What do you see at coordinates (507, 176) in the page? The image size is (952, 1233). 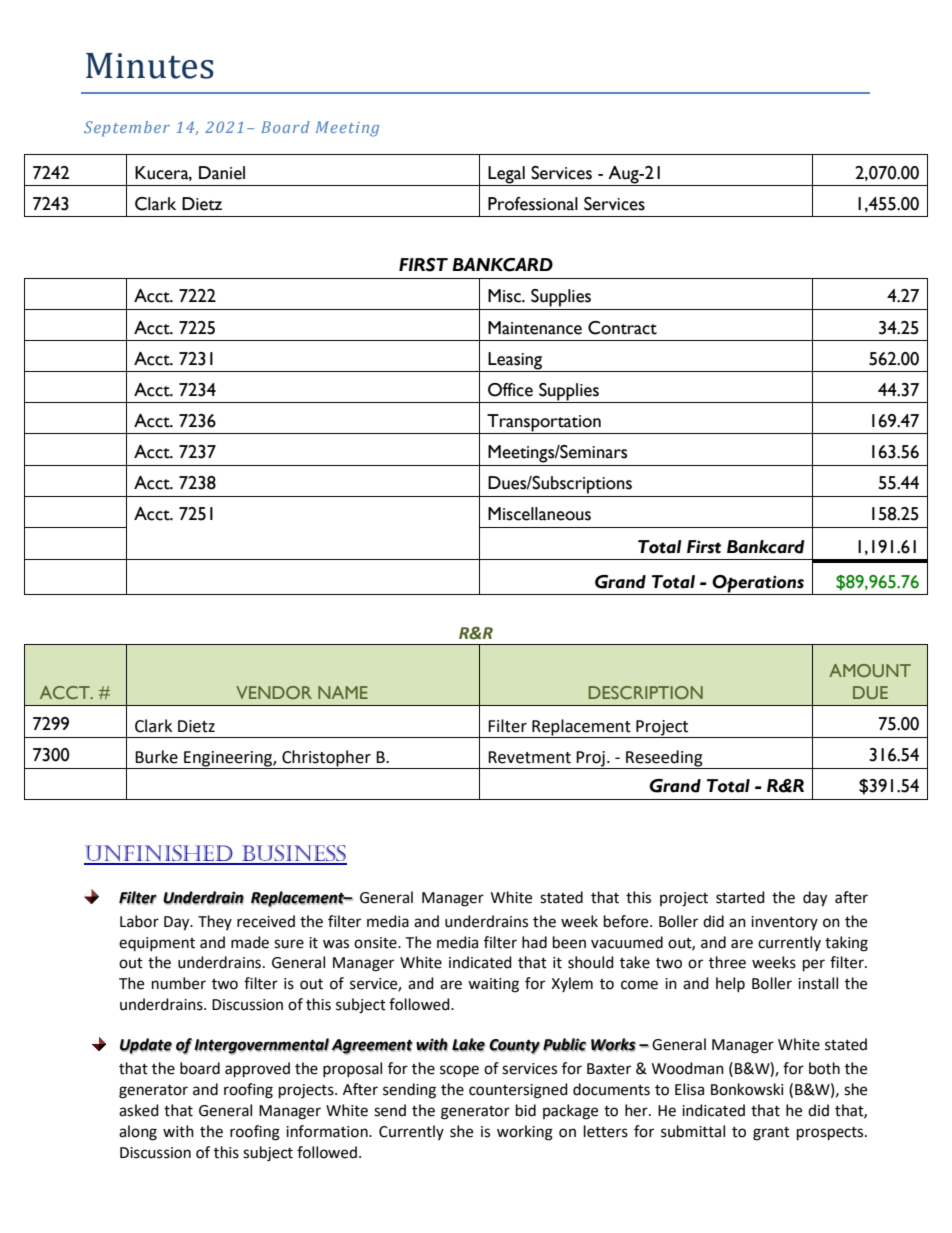 I see `Legal` at bounding box center [507, 176].
